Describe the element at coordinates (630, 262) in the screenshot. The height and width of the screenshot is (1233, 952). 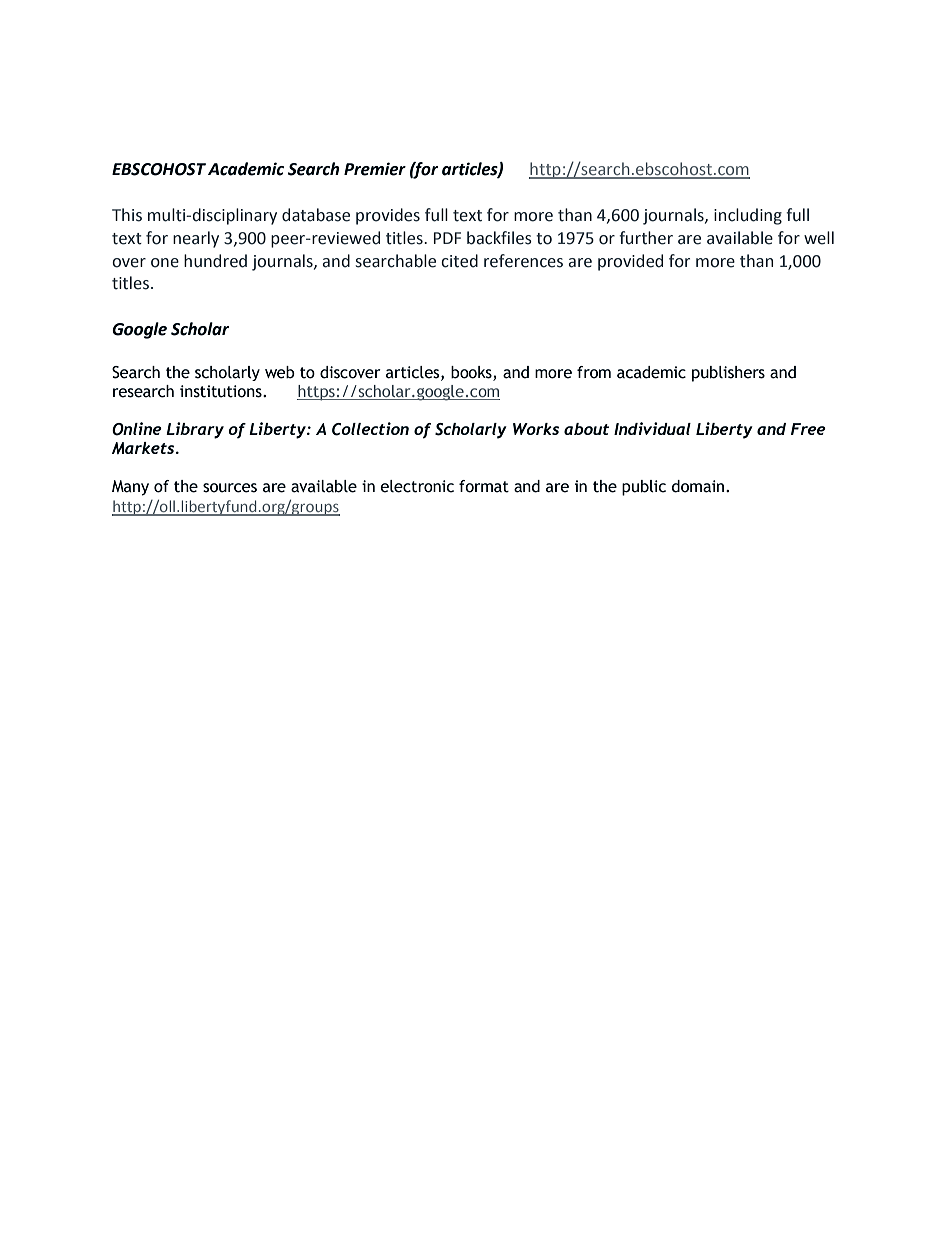
I see `provided` at that location.
